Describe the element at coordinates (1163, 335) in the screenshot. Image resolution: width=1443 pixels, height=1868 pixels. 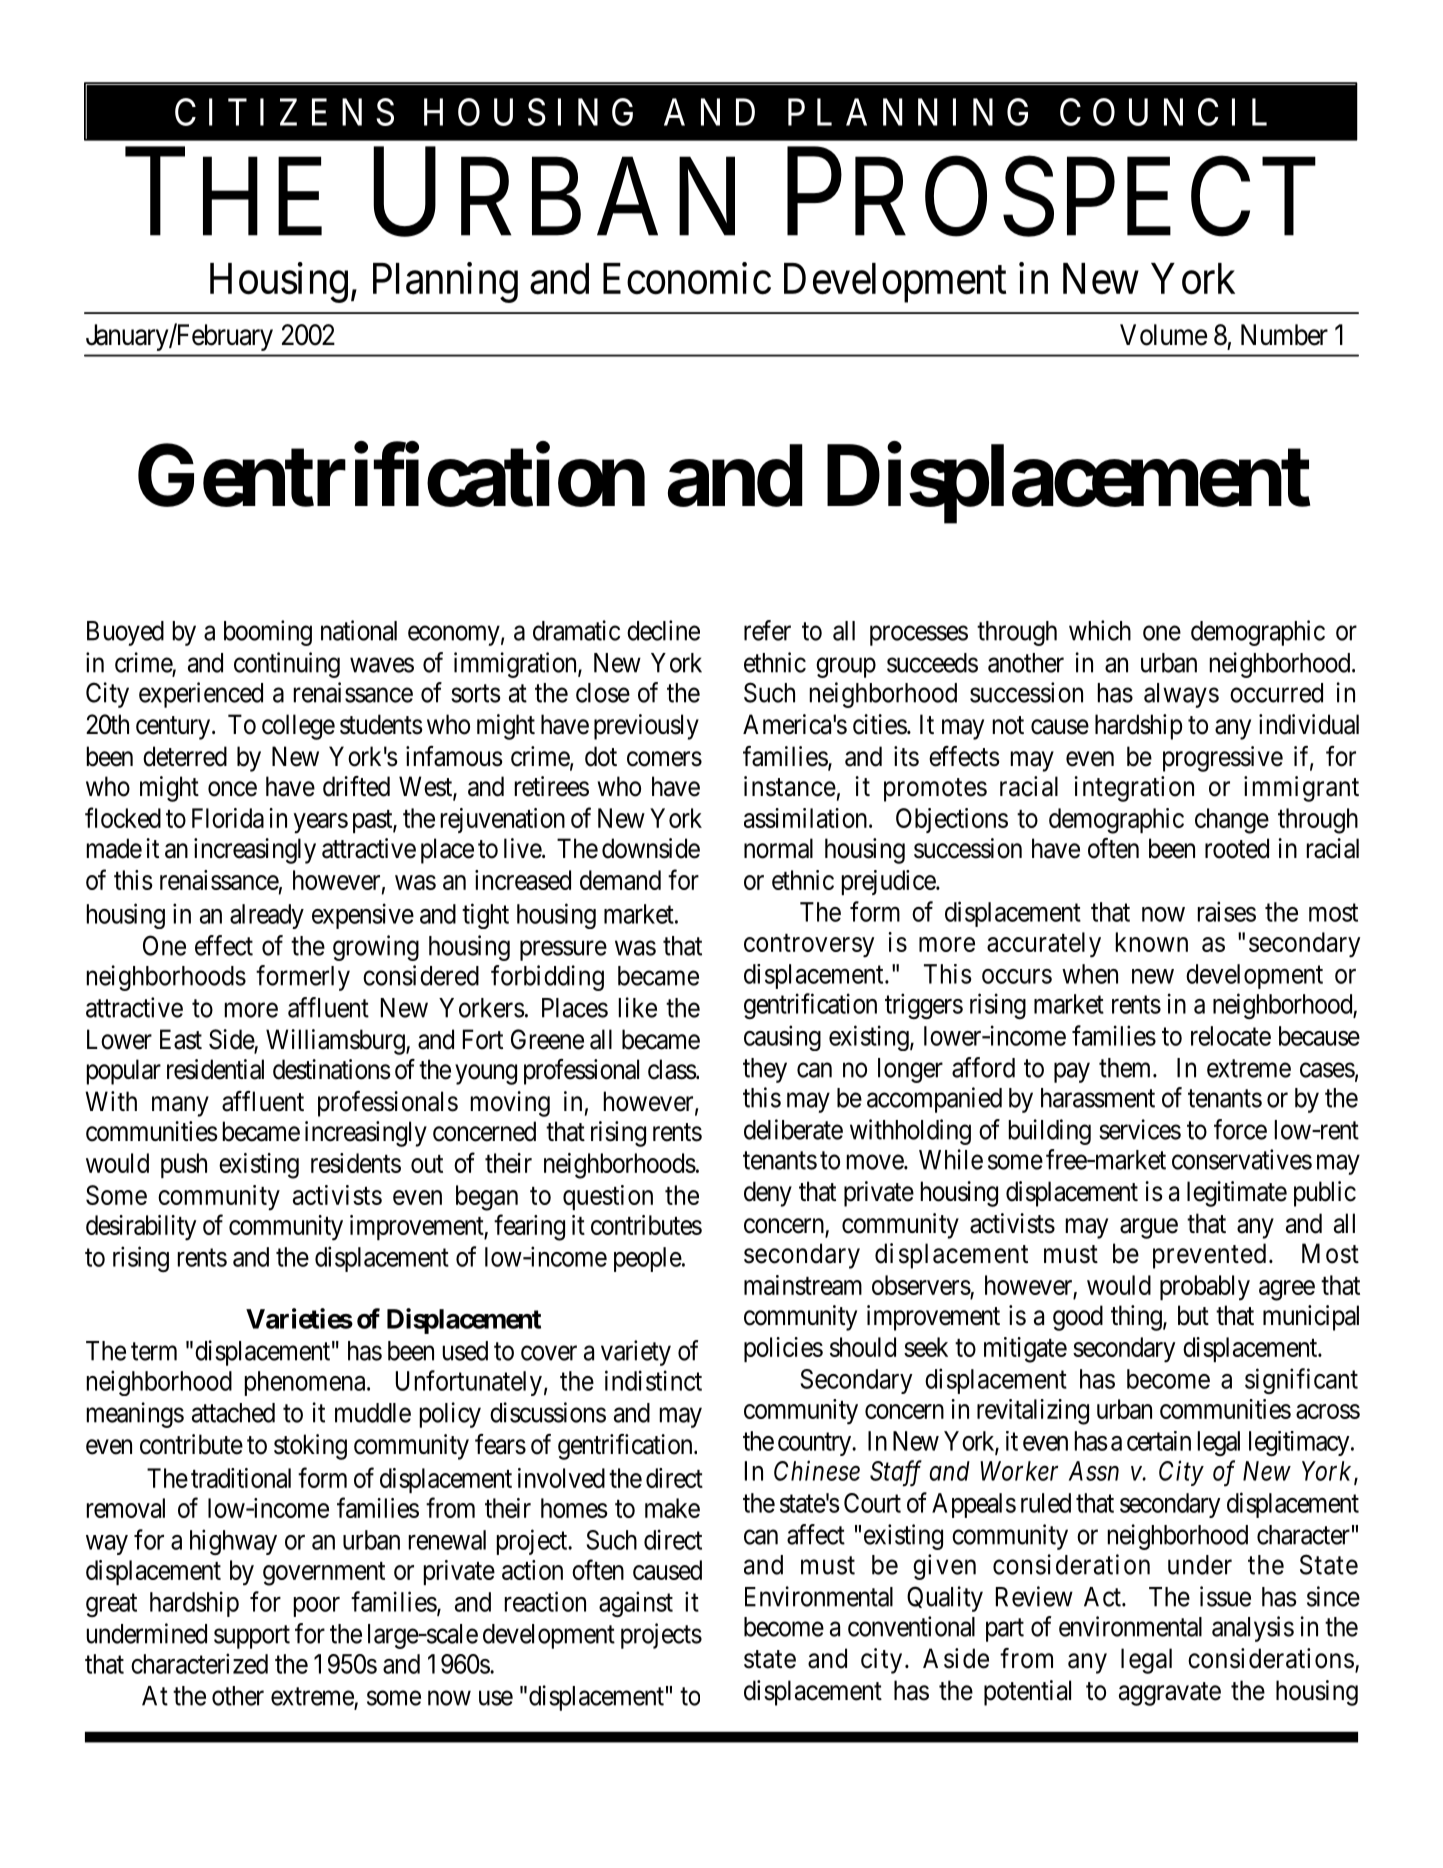
I see `Volume` at that location.
